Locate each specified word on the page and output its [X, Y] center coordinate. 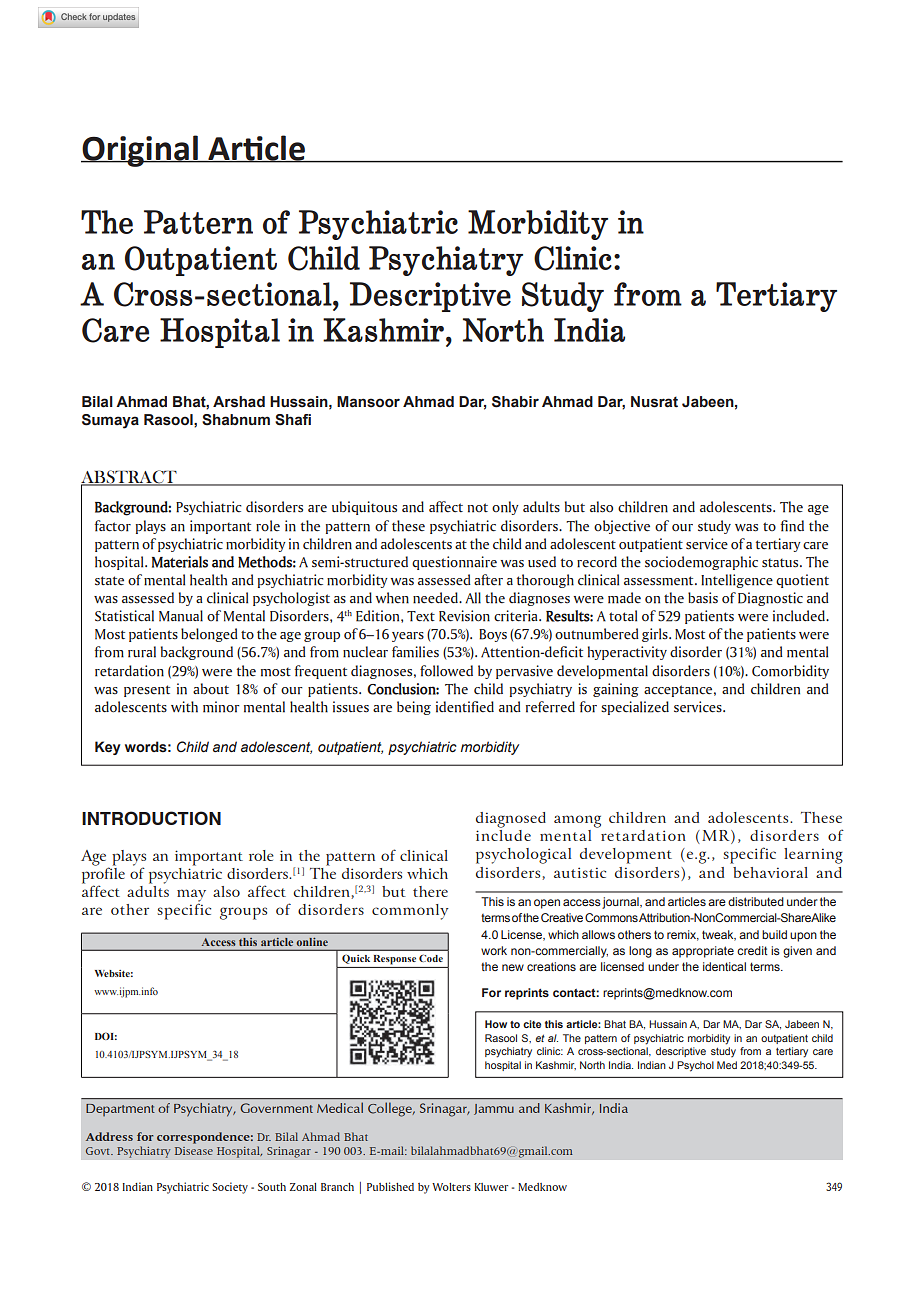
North [503, 330]
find [792, 526]
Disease [194, 1151]
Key [108, 748]
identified [465, 707]
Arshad [239, 402]
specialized [635, 708]
